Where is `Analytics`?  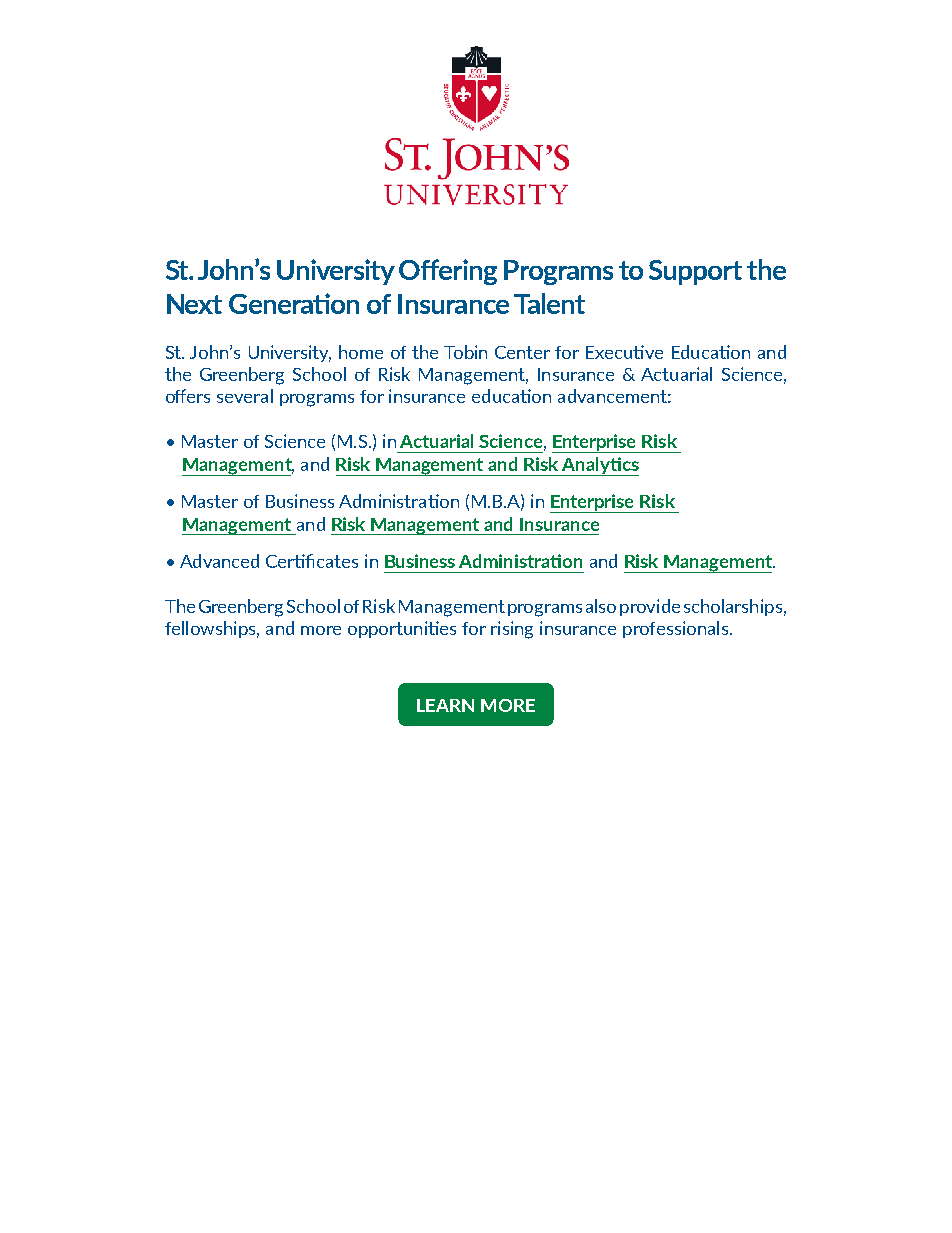
Analytics is located at coordinates (599, 466).
